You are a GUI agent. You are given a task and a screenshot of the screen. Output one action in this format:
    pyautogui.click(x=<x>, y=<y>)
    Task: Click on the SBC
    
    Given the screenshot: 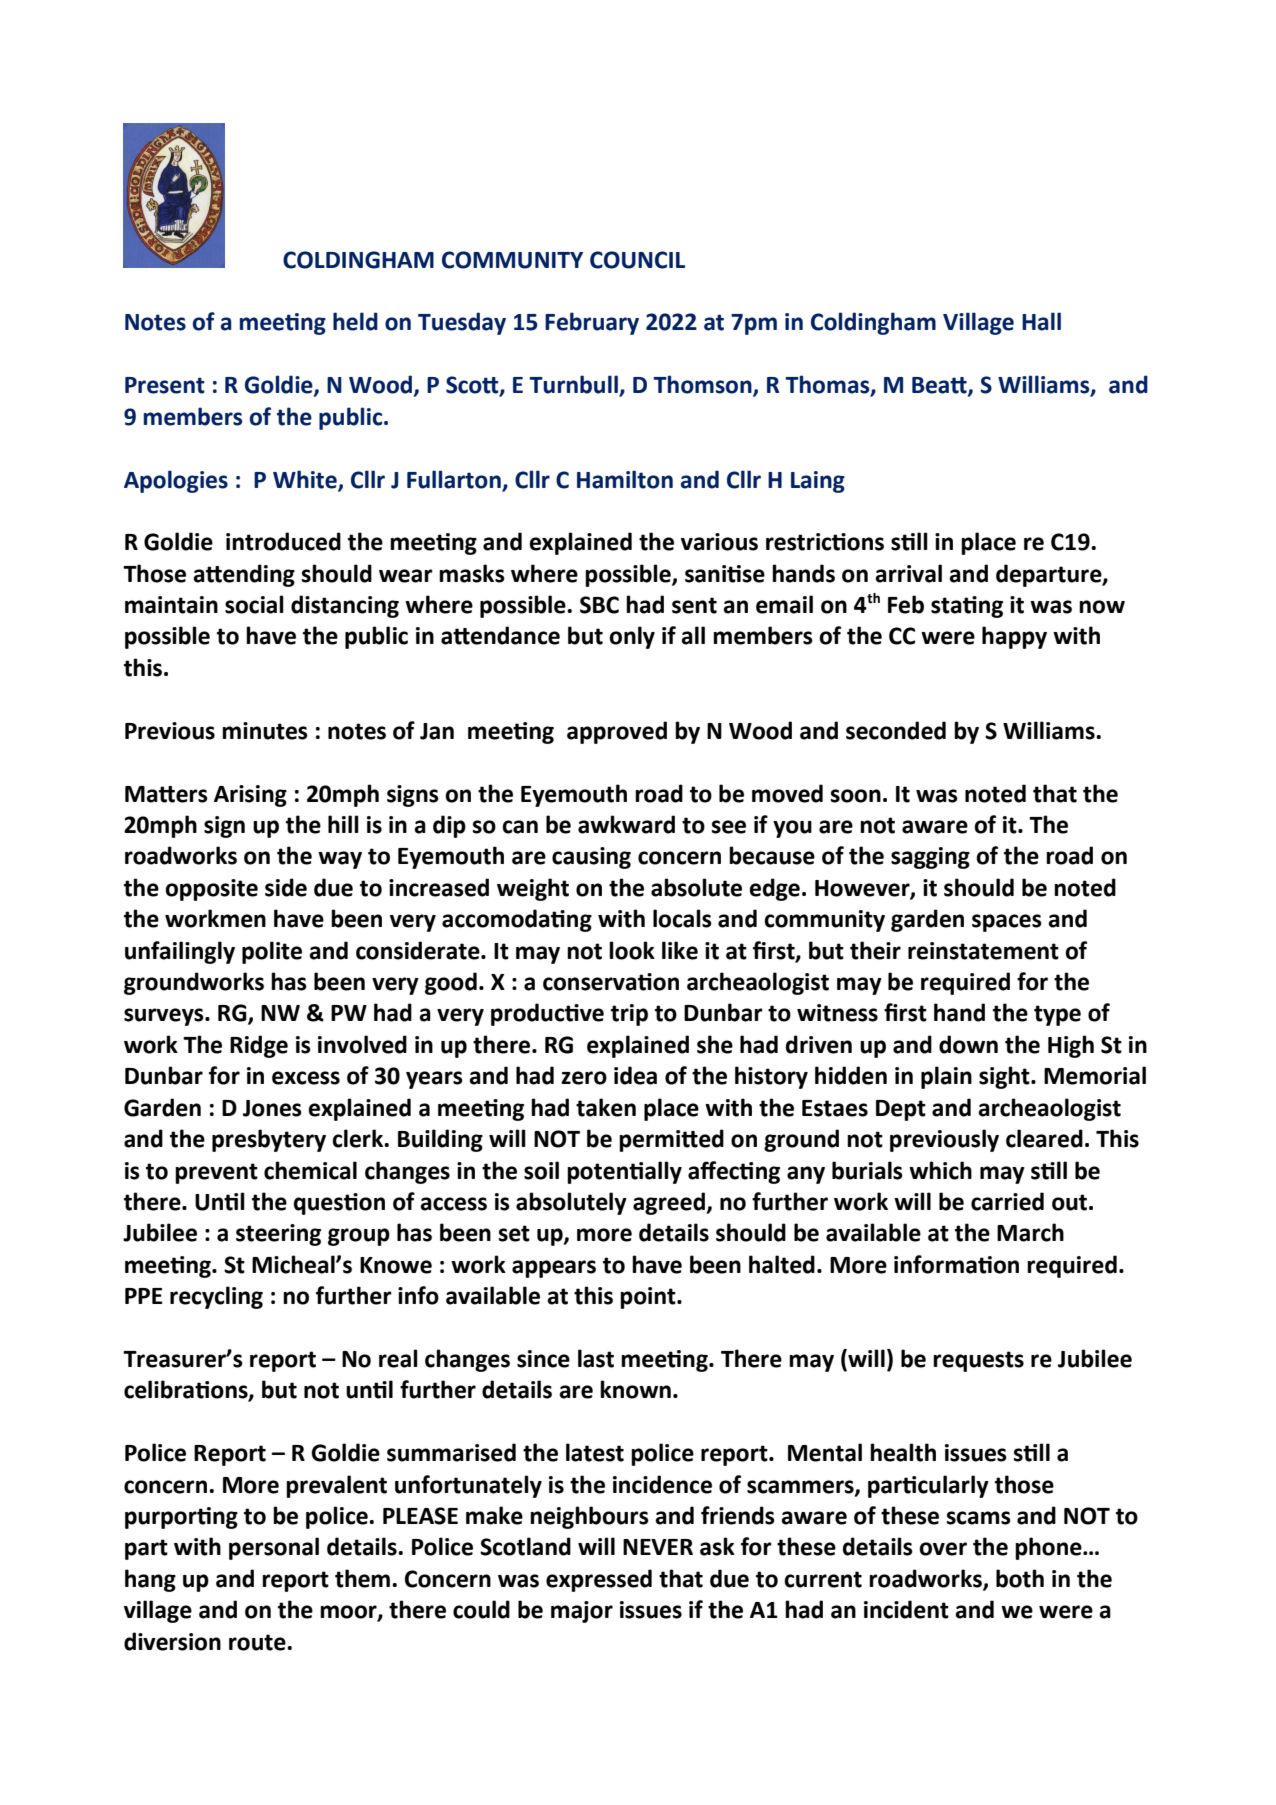 What is the action you would take?
    pyautogui.click(x=599, y=605)
